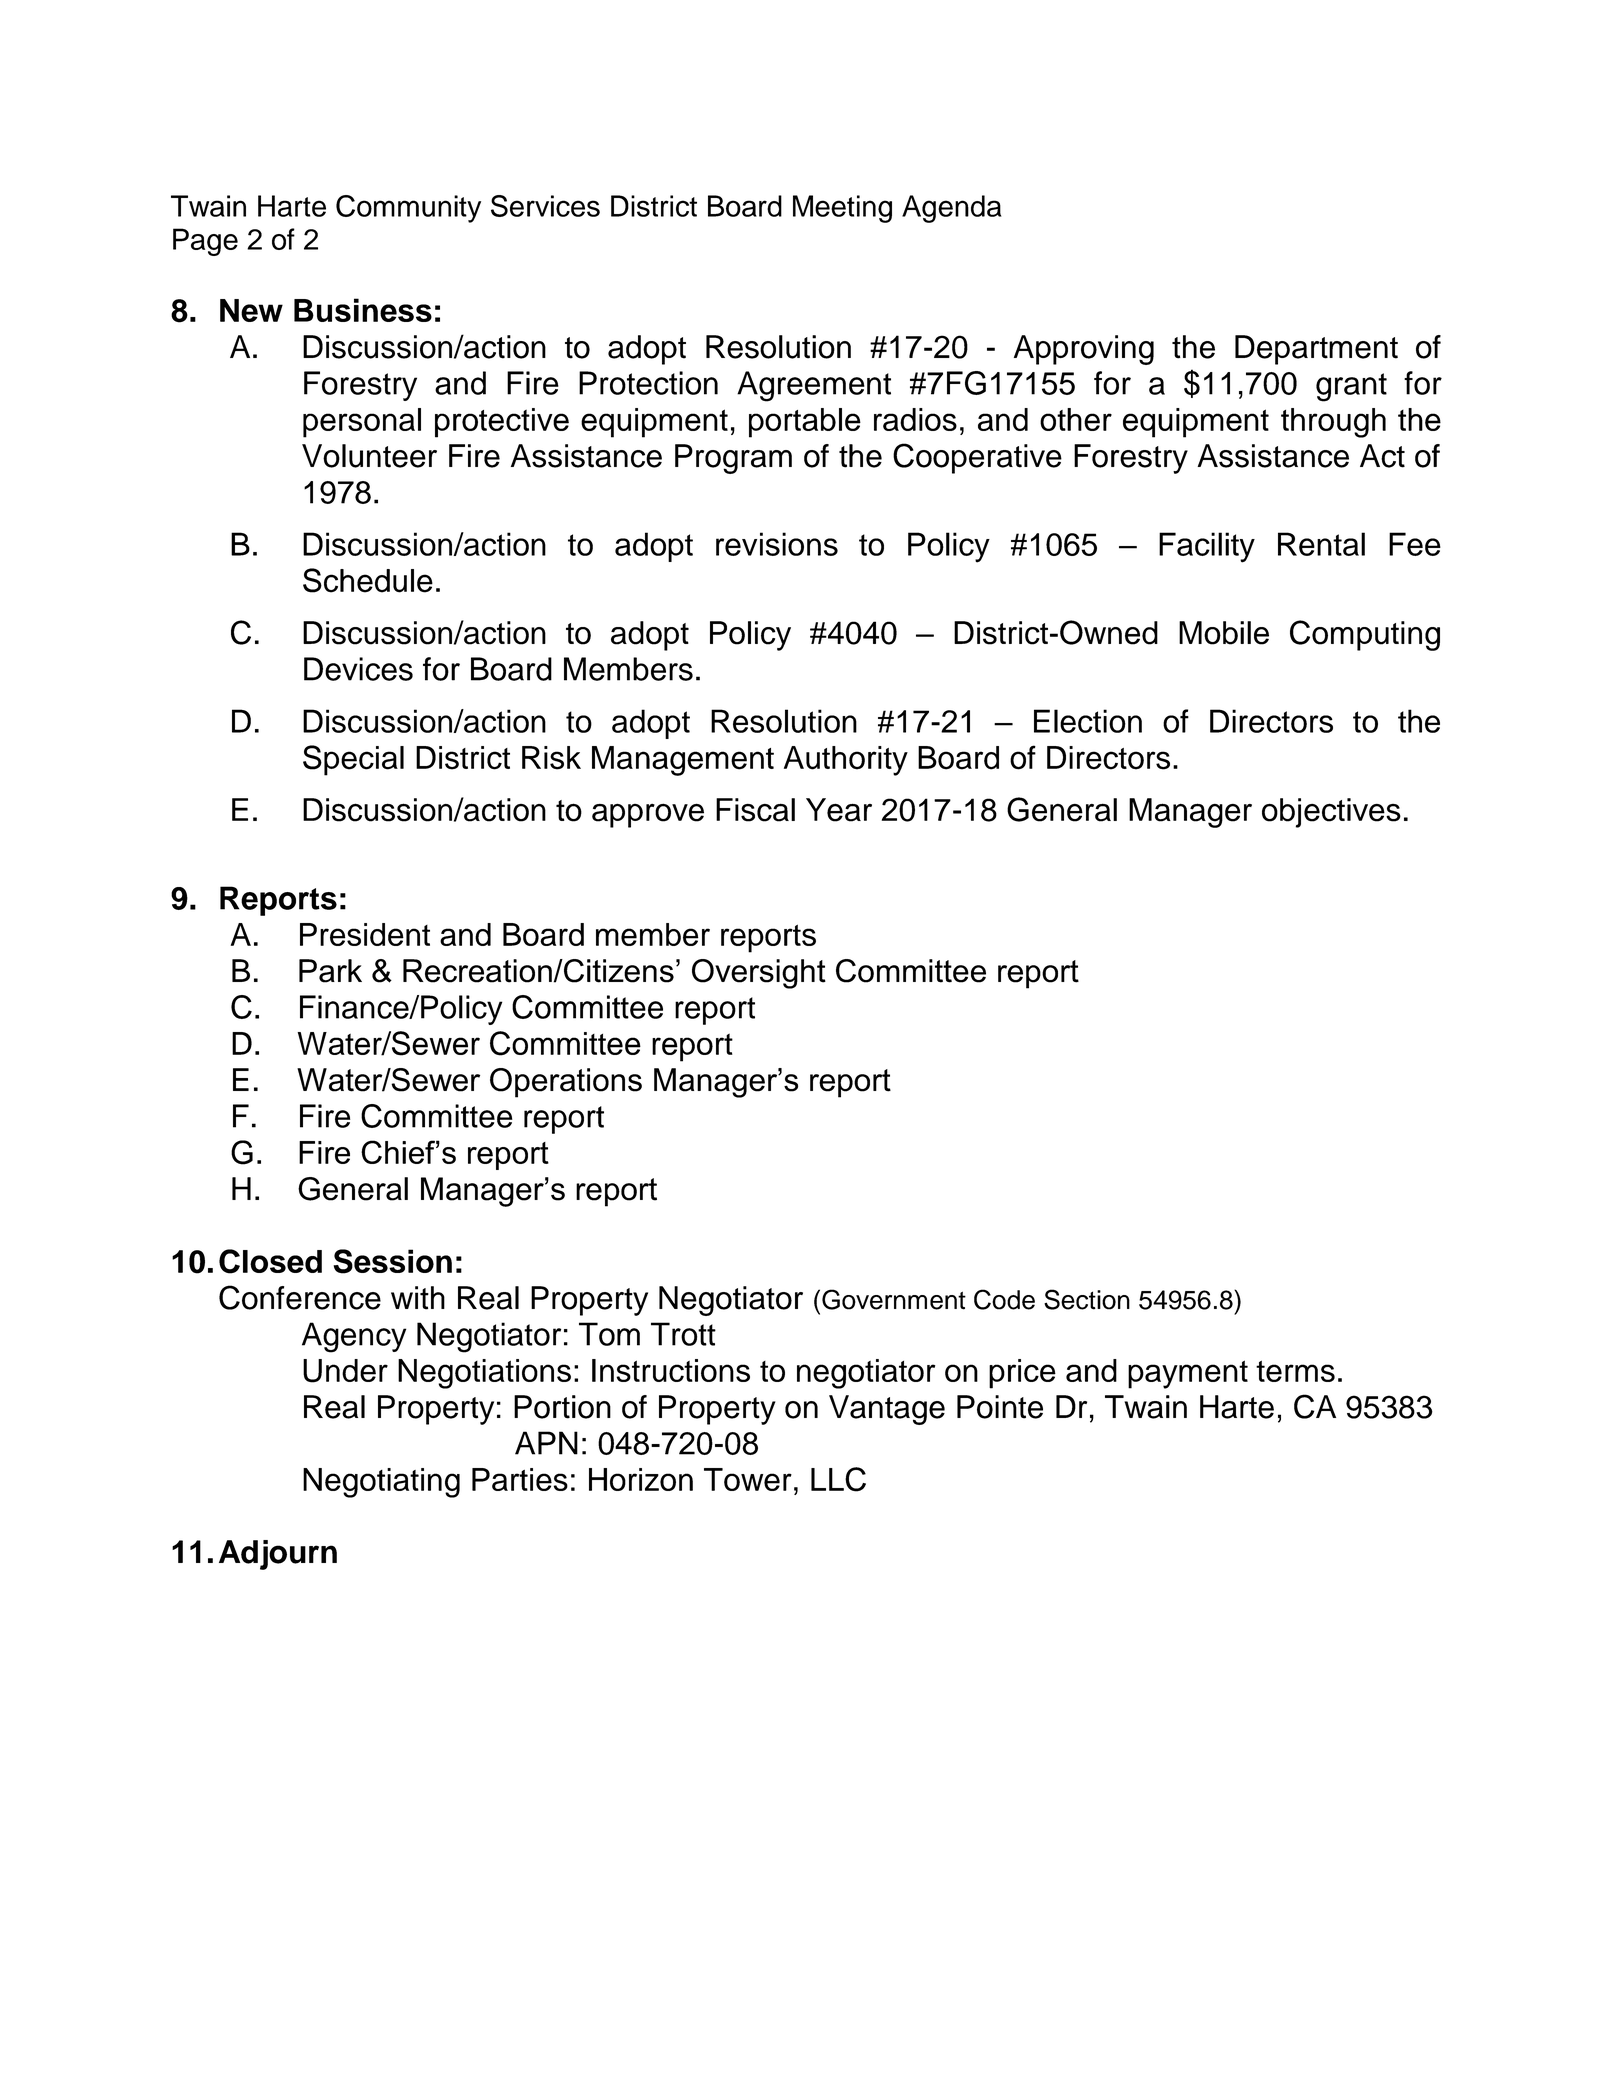 The width and height of the screenshot is (1612, 2085). Describe the element at coordinates (381, 1483) in the screenshot. I see `Negotiating` at that location.
